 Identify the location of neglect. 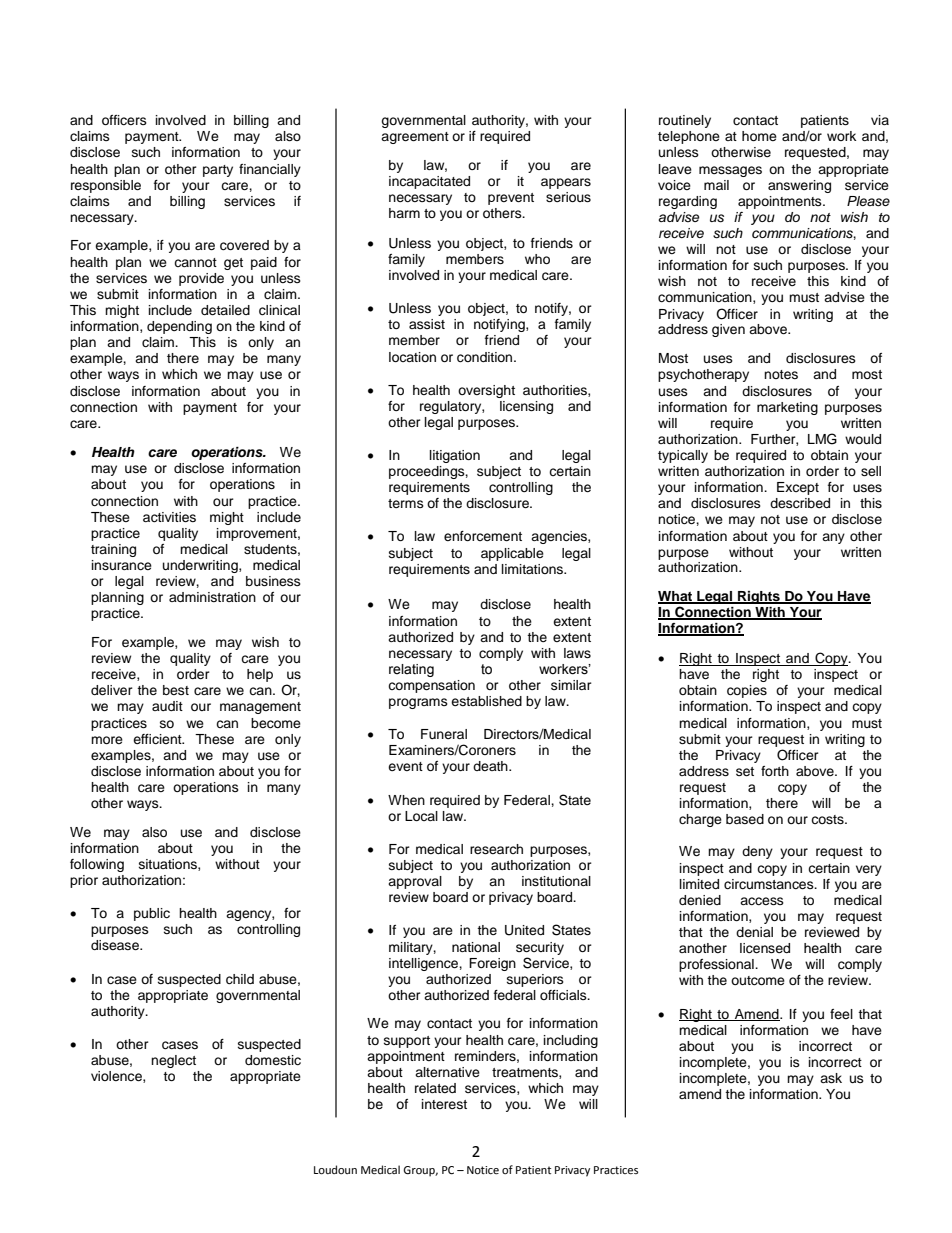
(173, 1061).
